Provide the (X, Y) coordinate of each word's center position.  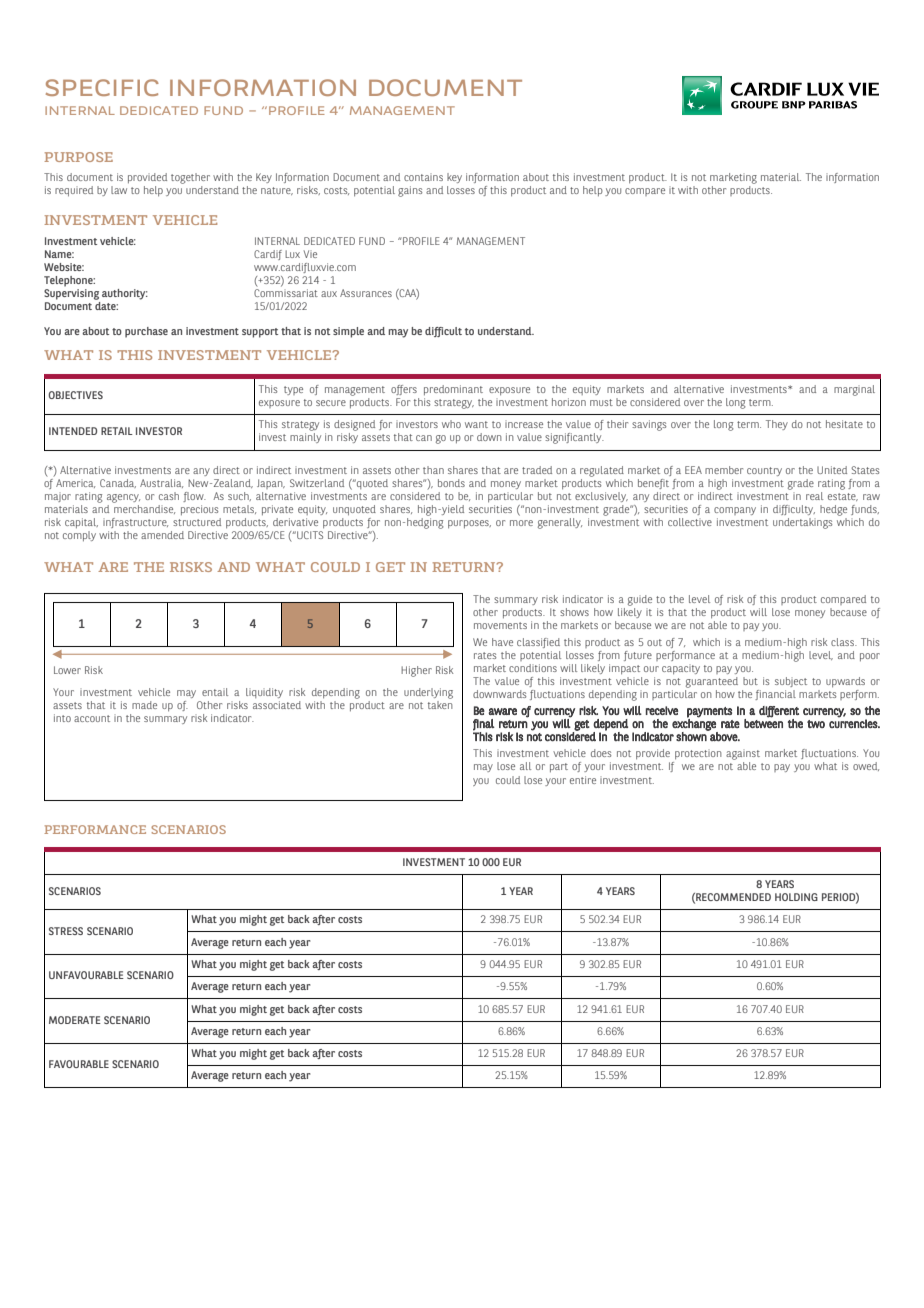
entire (583, 780)
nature (277, 191)
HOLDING (796, 897)
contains (423, 177)
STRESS (66, 931)
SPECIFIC (102, 87)
